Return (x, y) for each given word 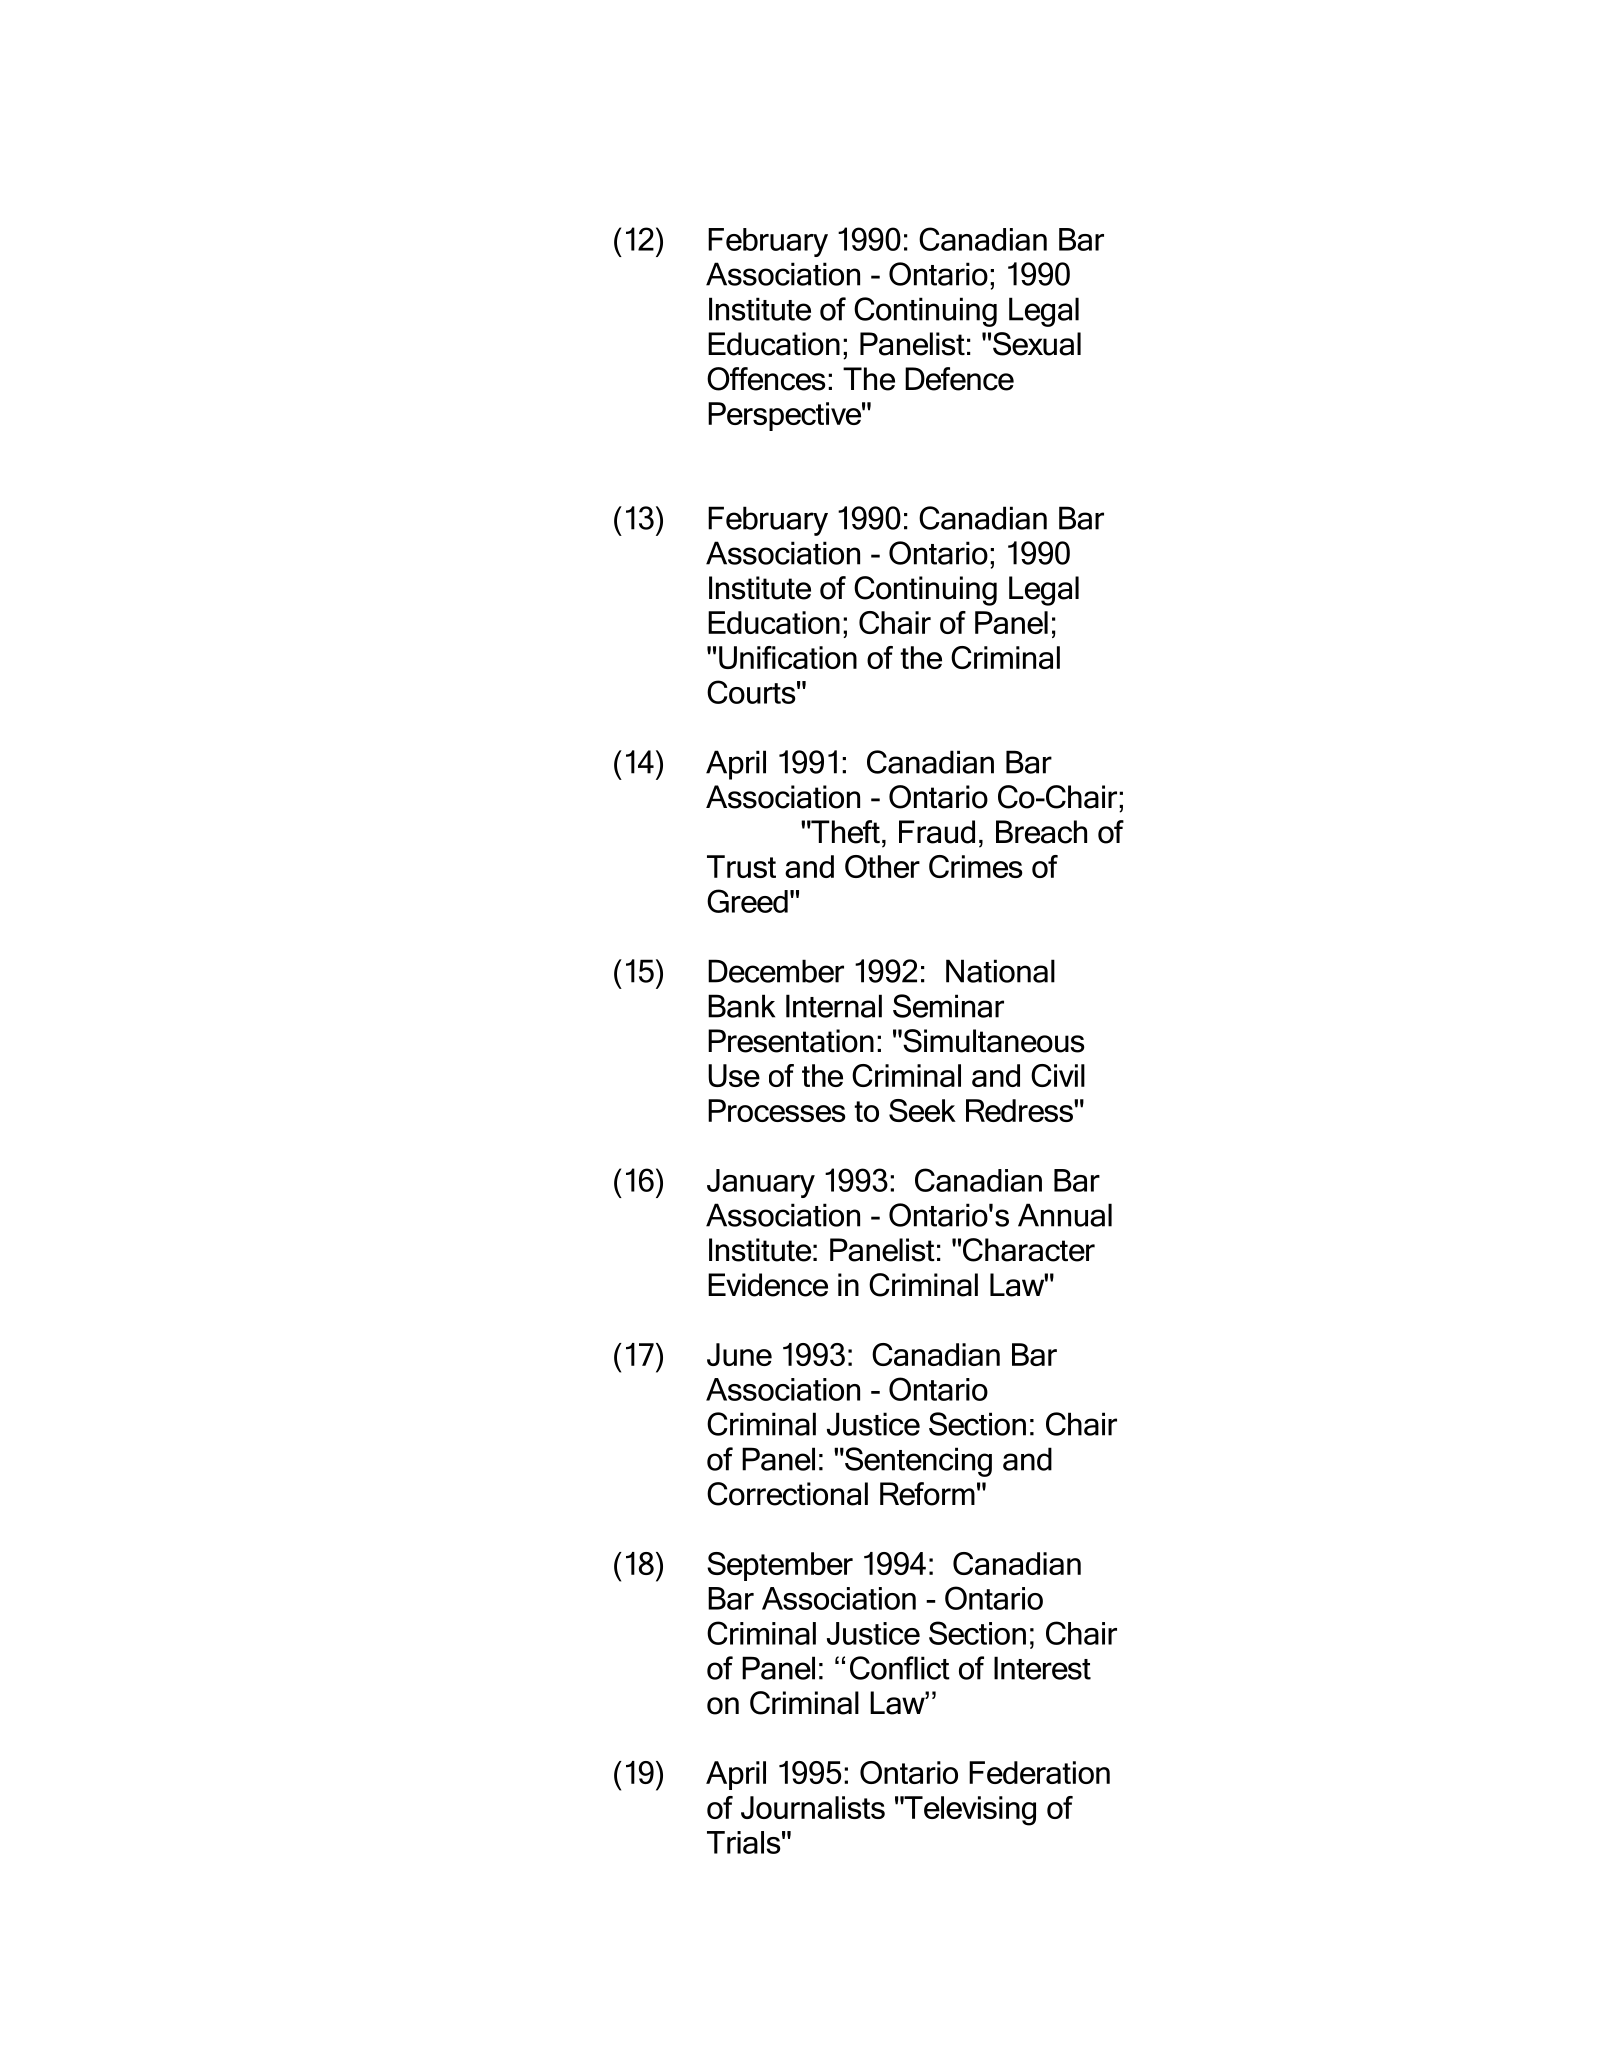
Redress (1020, 1110)
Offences (766, 379)
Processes (776, 1110)
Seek (922, 1110)
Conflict (900, 1668)
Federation (1039, 1772)
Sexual (1037, 344)
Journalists (813, 1807)
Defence (959, 379)
